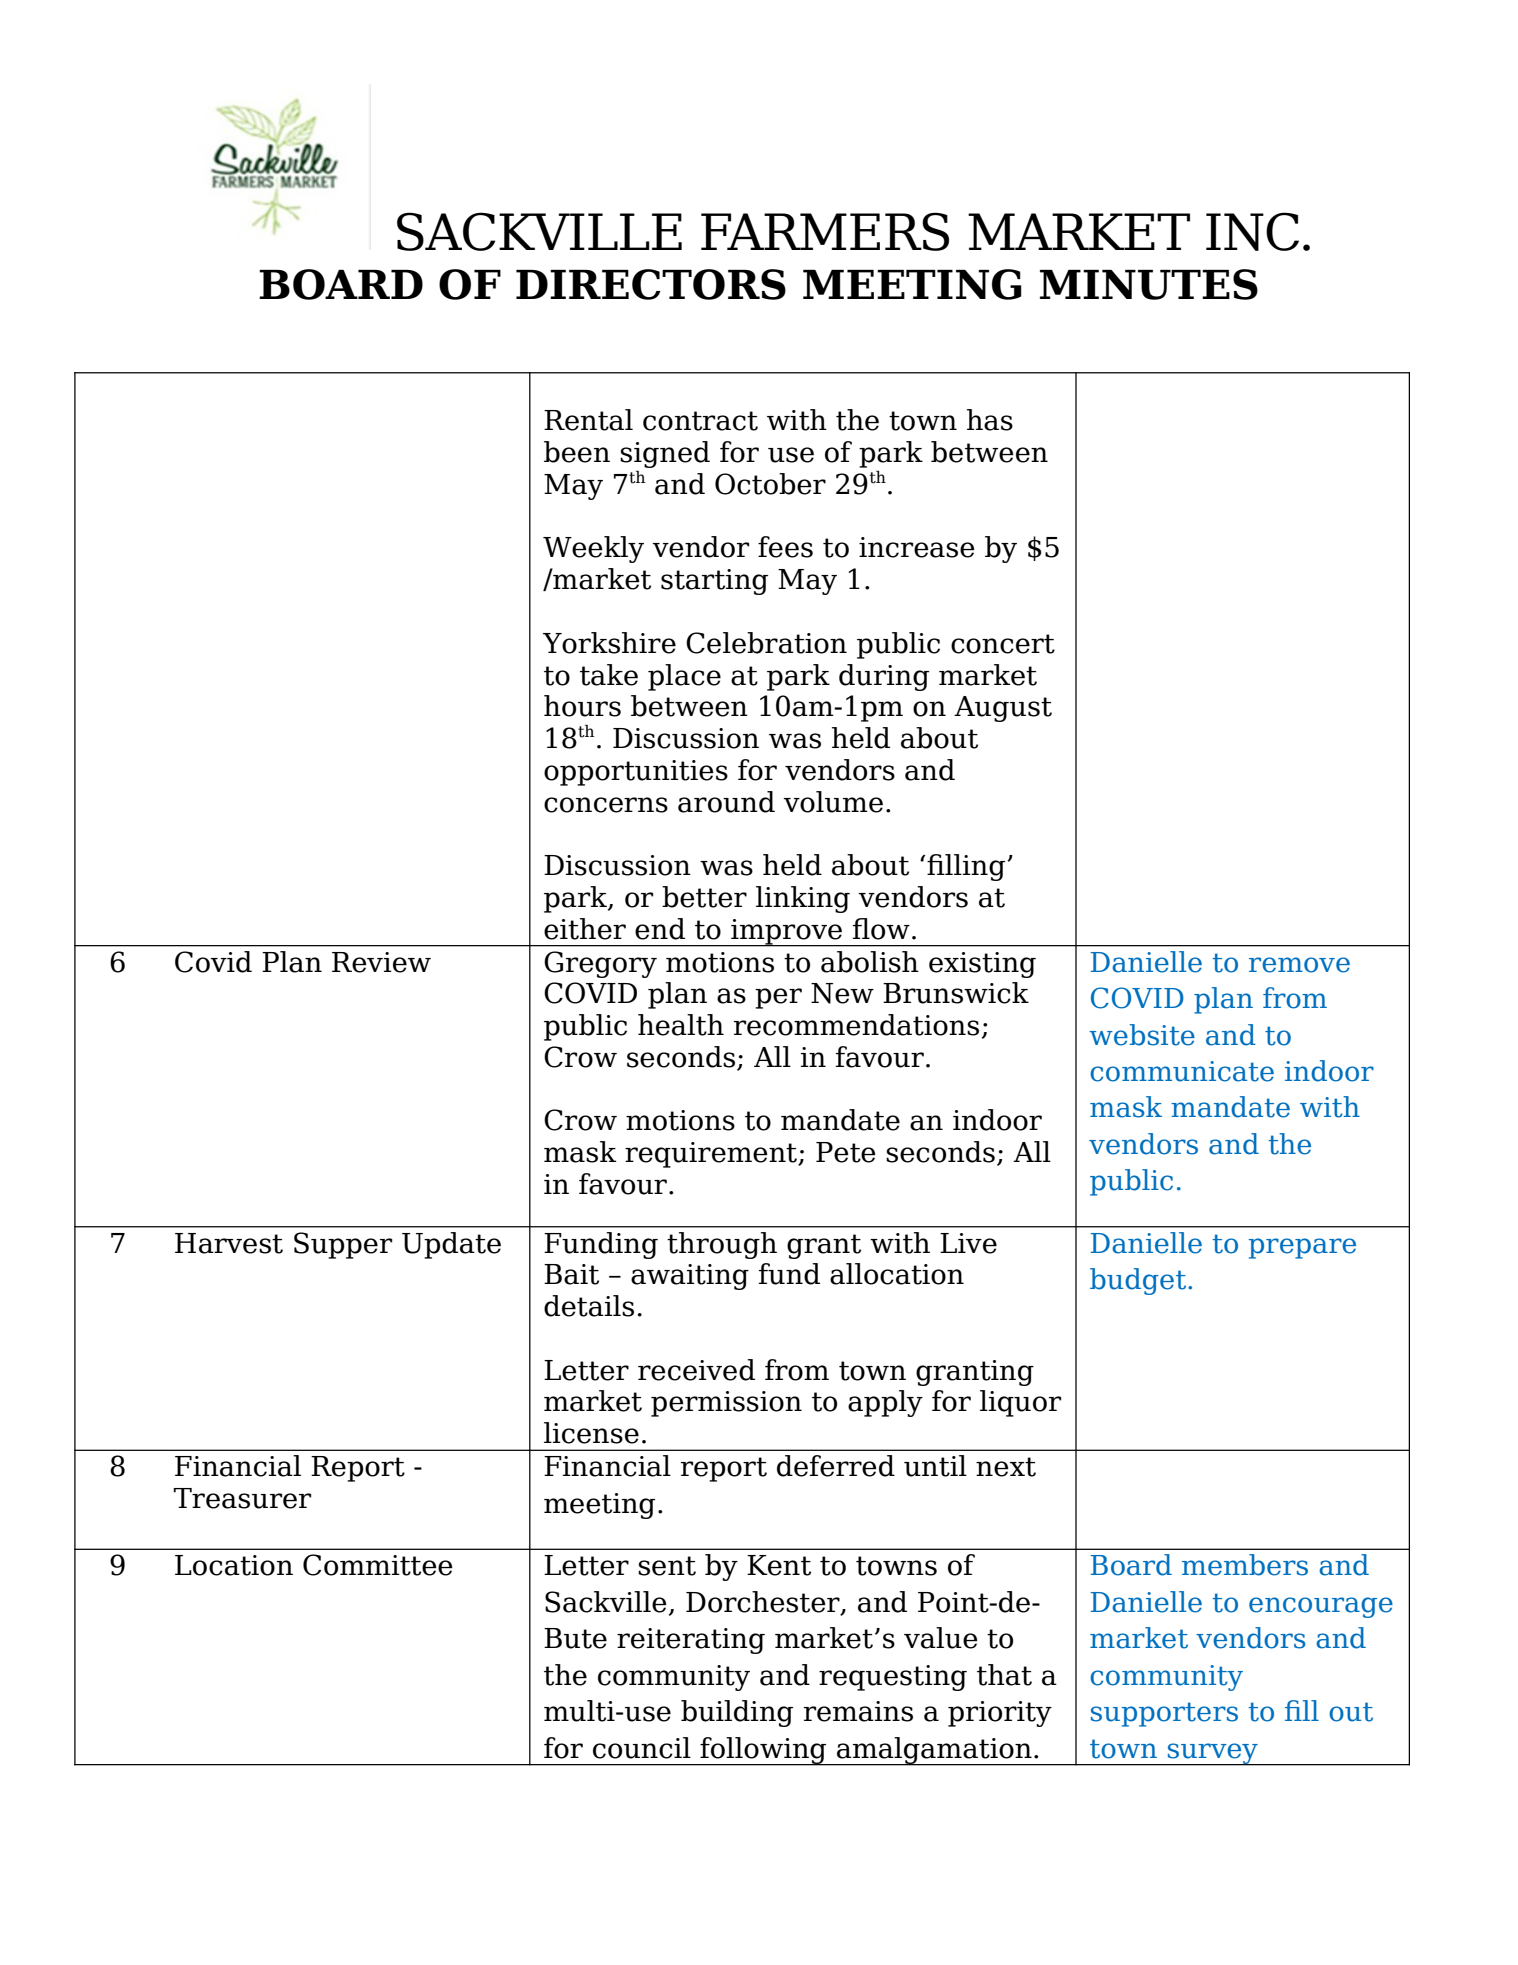 The height and width of the page is (1965, 1518). Describe the element at coordinates (737, 1713) in the page. I see `building` at that location.
